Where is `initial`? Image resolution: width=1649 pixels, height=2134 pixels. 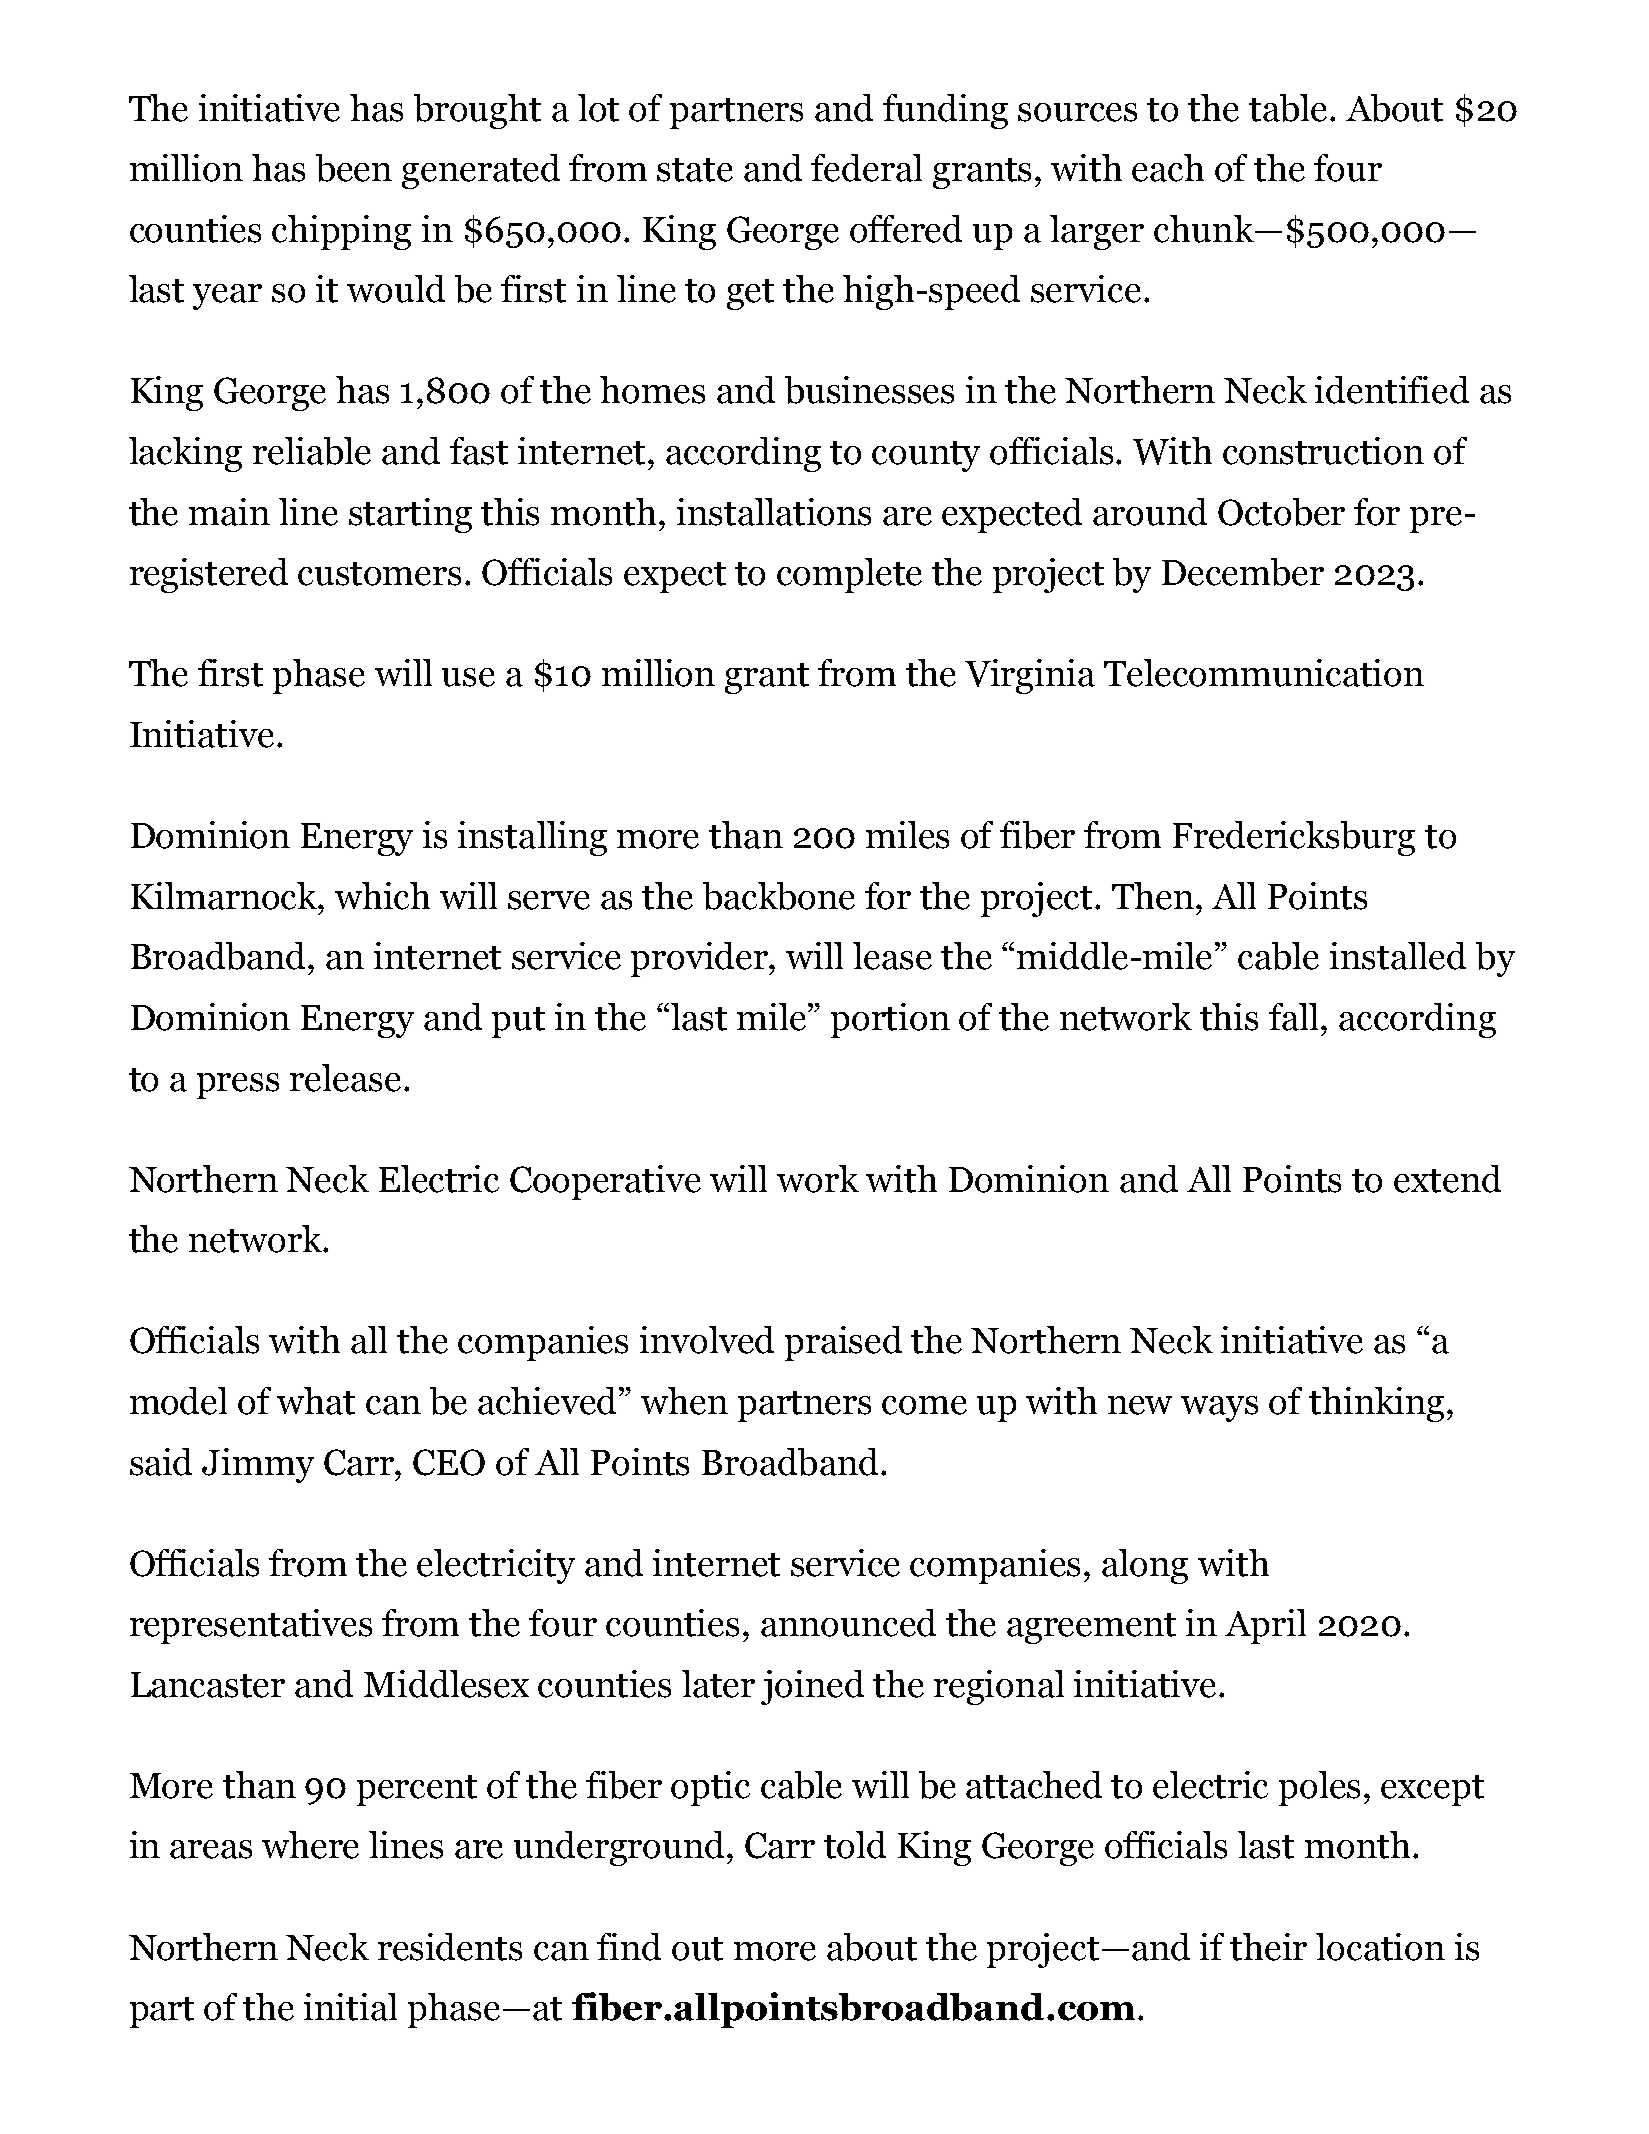 initial is located at coordinates (350, 2007).
